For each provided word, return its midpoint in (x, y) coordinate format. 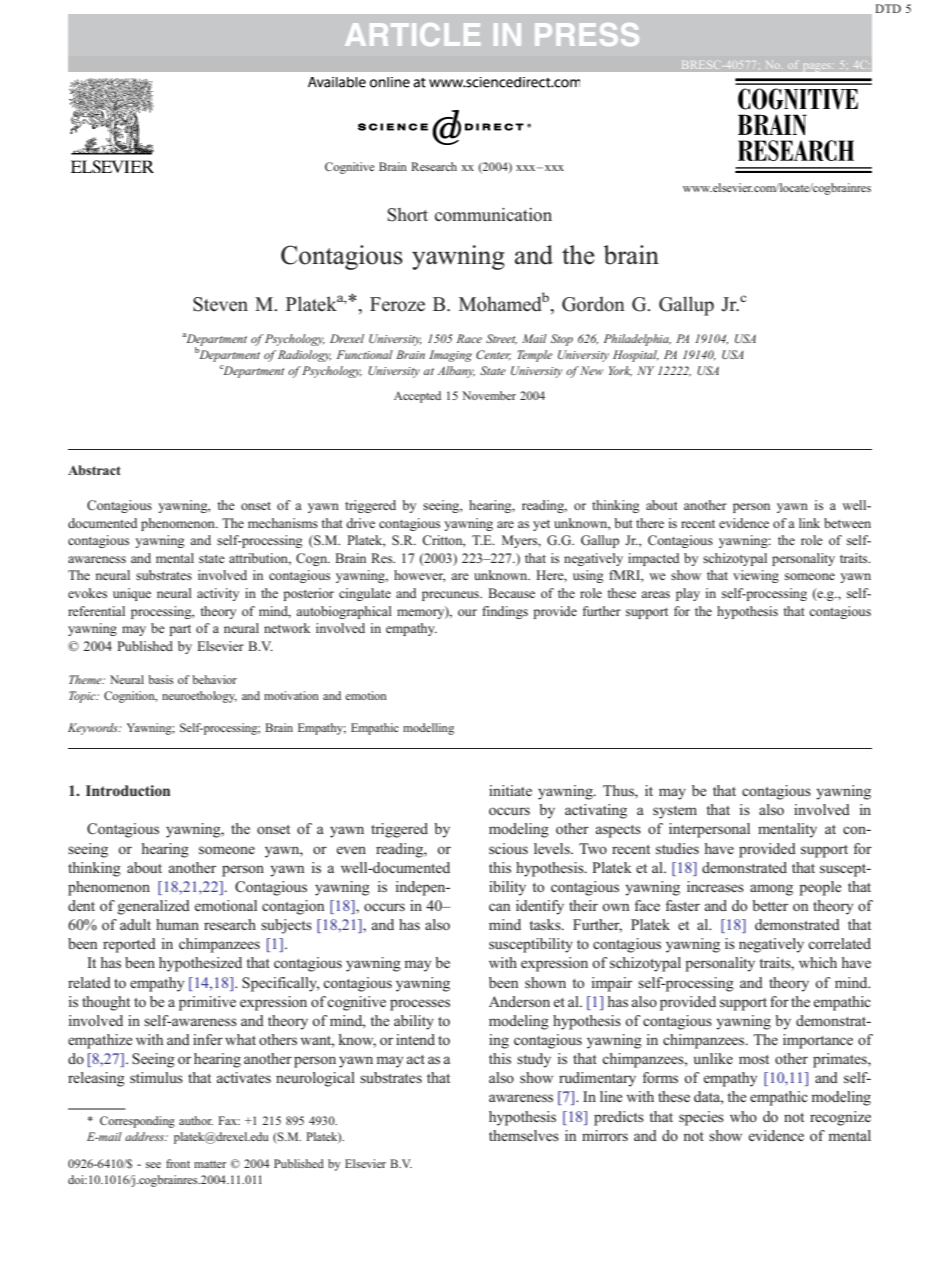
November (489, 395)
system (675, 812)
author (196, 1120)
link (809, 523)
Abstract (94, 470)
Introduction (128, 790)
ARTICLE (412, 34)
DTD (888, 8)
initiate (510, 790)
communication (493, 215)
